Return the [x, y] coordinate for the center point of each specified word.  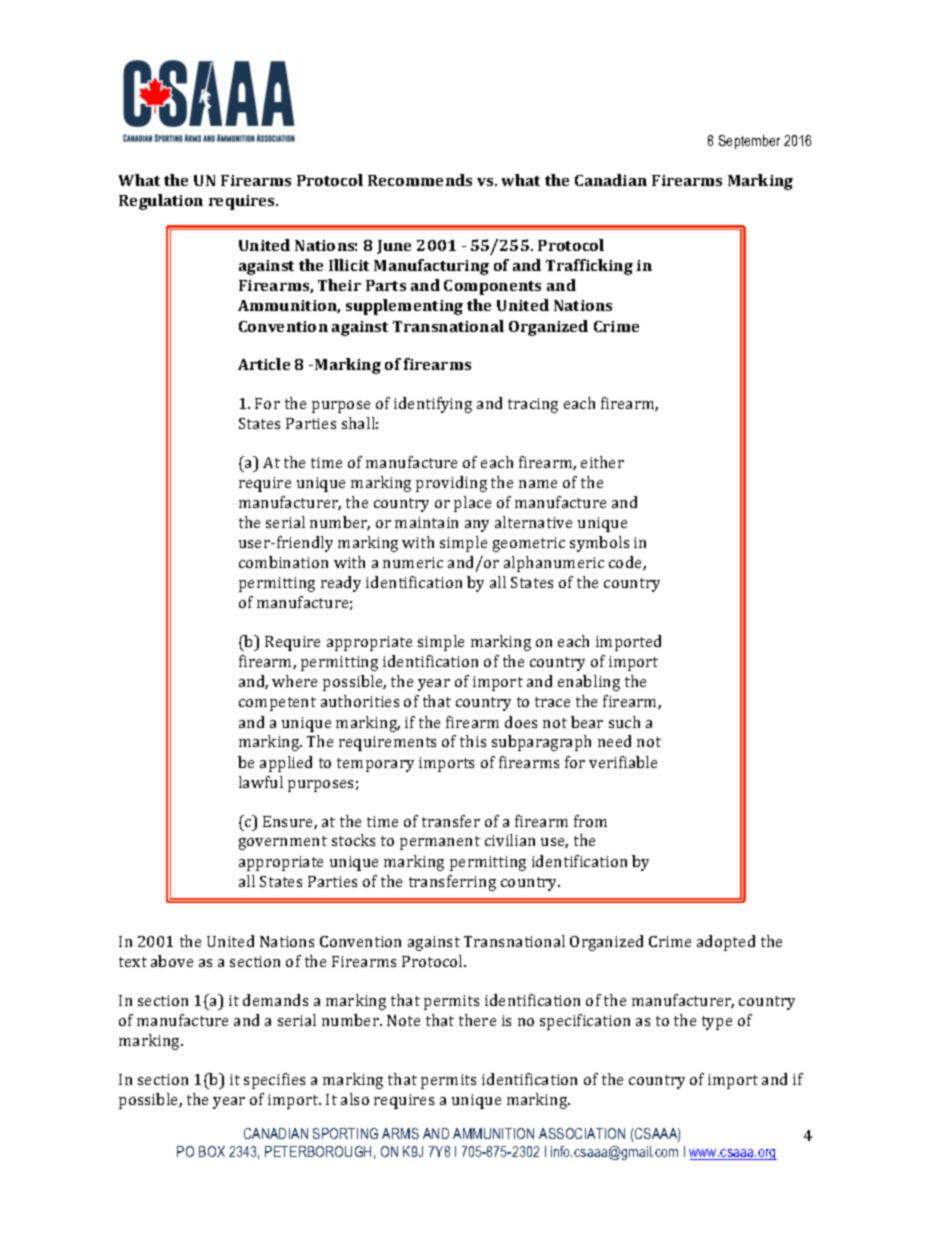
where [294, 681]
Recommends [420, 180]
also [355, 1099]
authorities [360, 701]
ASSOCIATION [582, 1133]
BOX [212, 1151]
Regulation [161, 202]
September [749, 142]
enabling [589, 683]
